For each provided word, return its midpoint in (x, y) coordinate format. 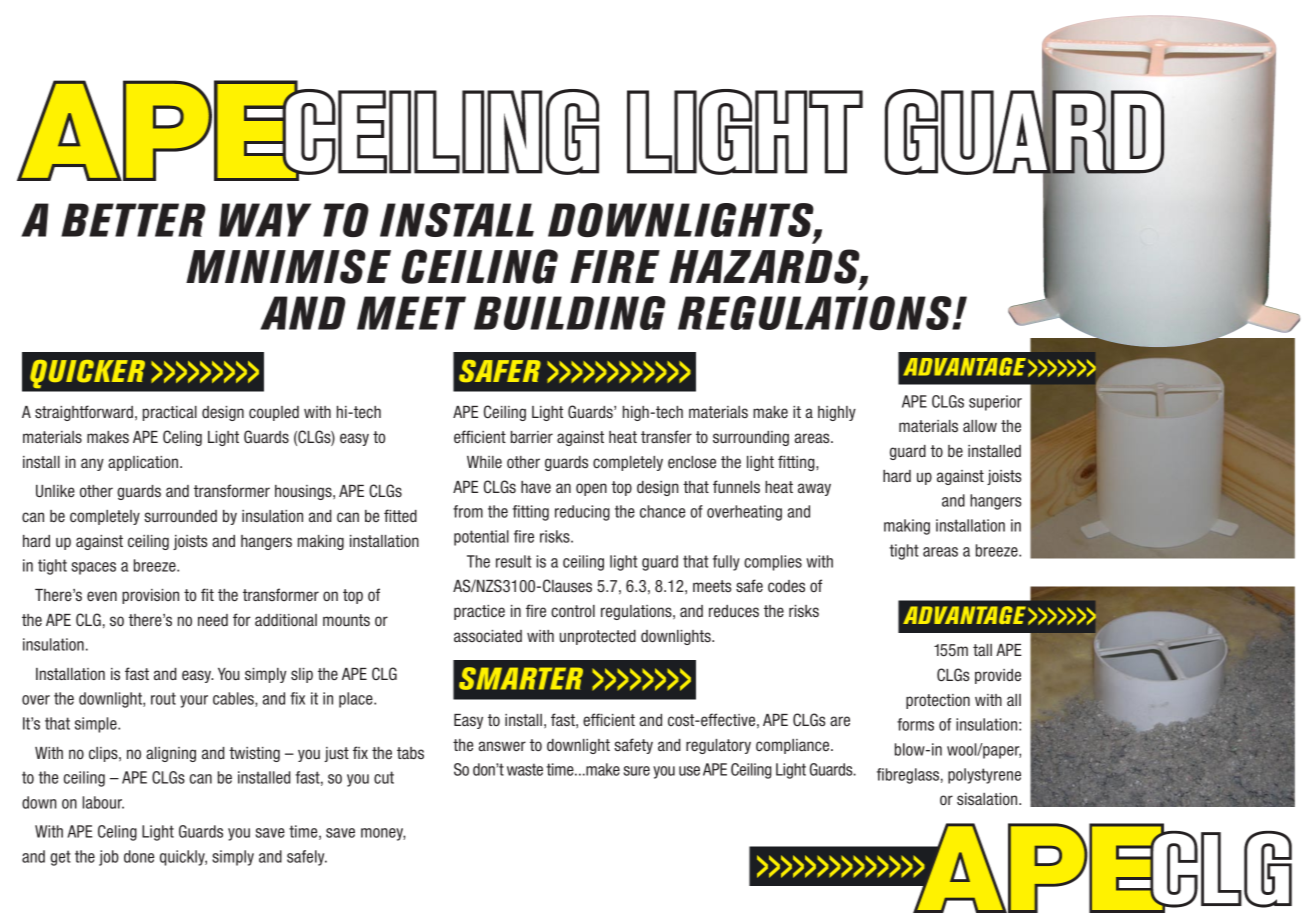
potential (481, 538)
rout (163, 698)
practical (170, 413)
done (139, 856)
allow (980, 426)
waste (525, 769)
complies (773, 563)
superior (995, 403)
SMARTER (521, 678)
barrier (532, 437)
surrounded (180, 516)
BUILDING (570, 313)
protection (938, 701)
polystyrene (984, 776)
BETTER (133, 220)
